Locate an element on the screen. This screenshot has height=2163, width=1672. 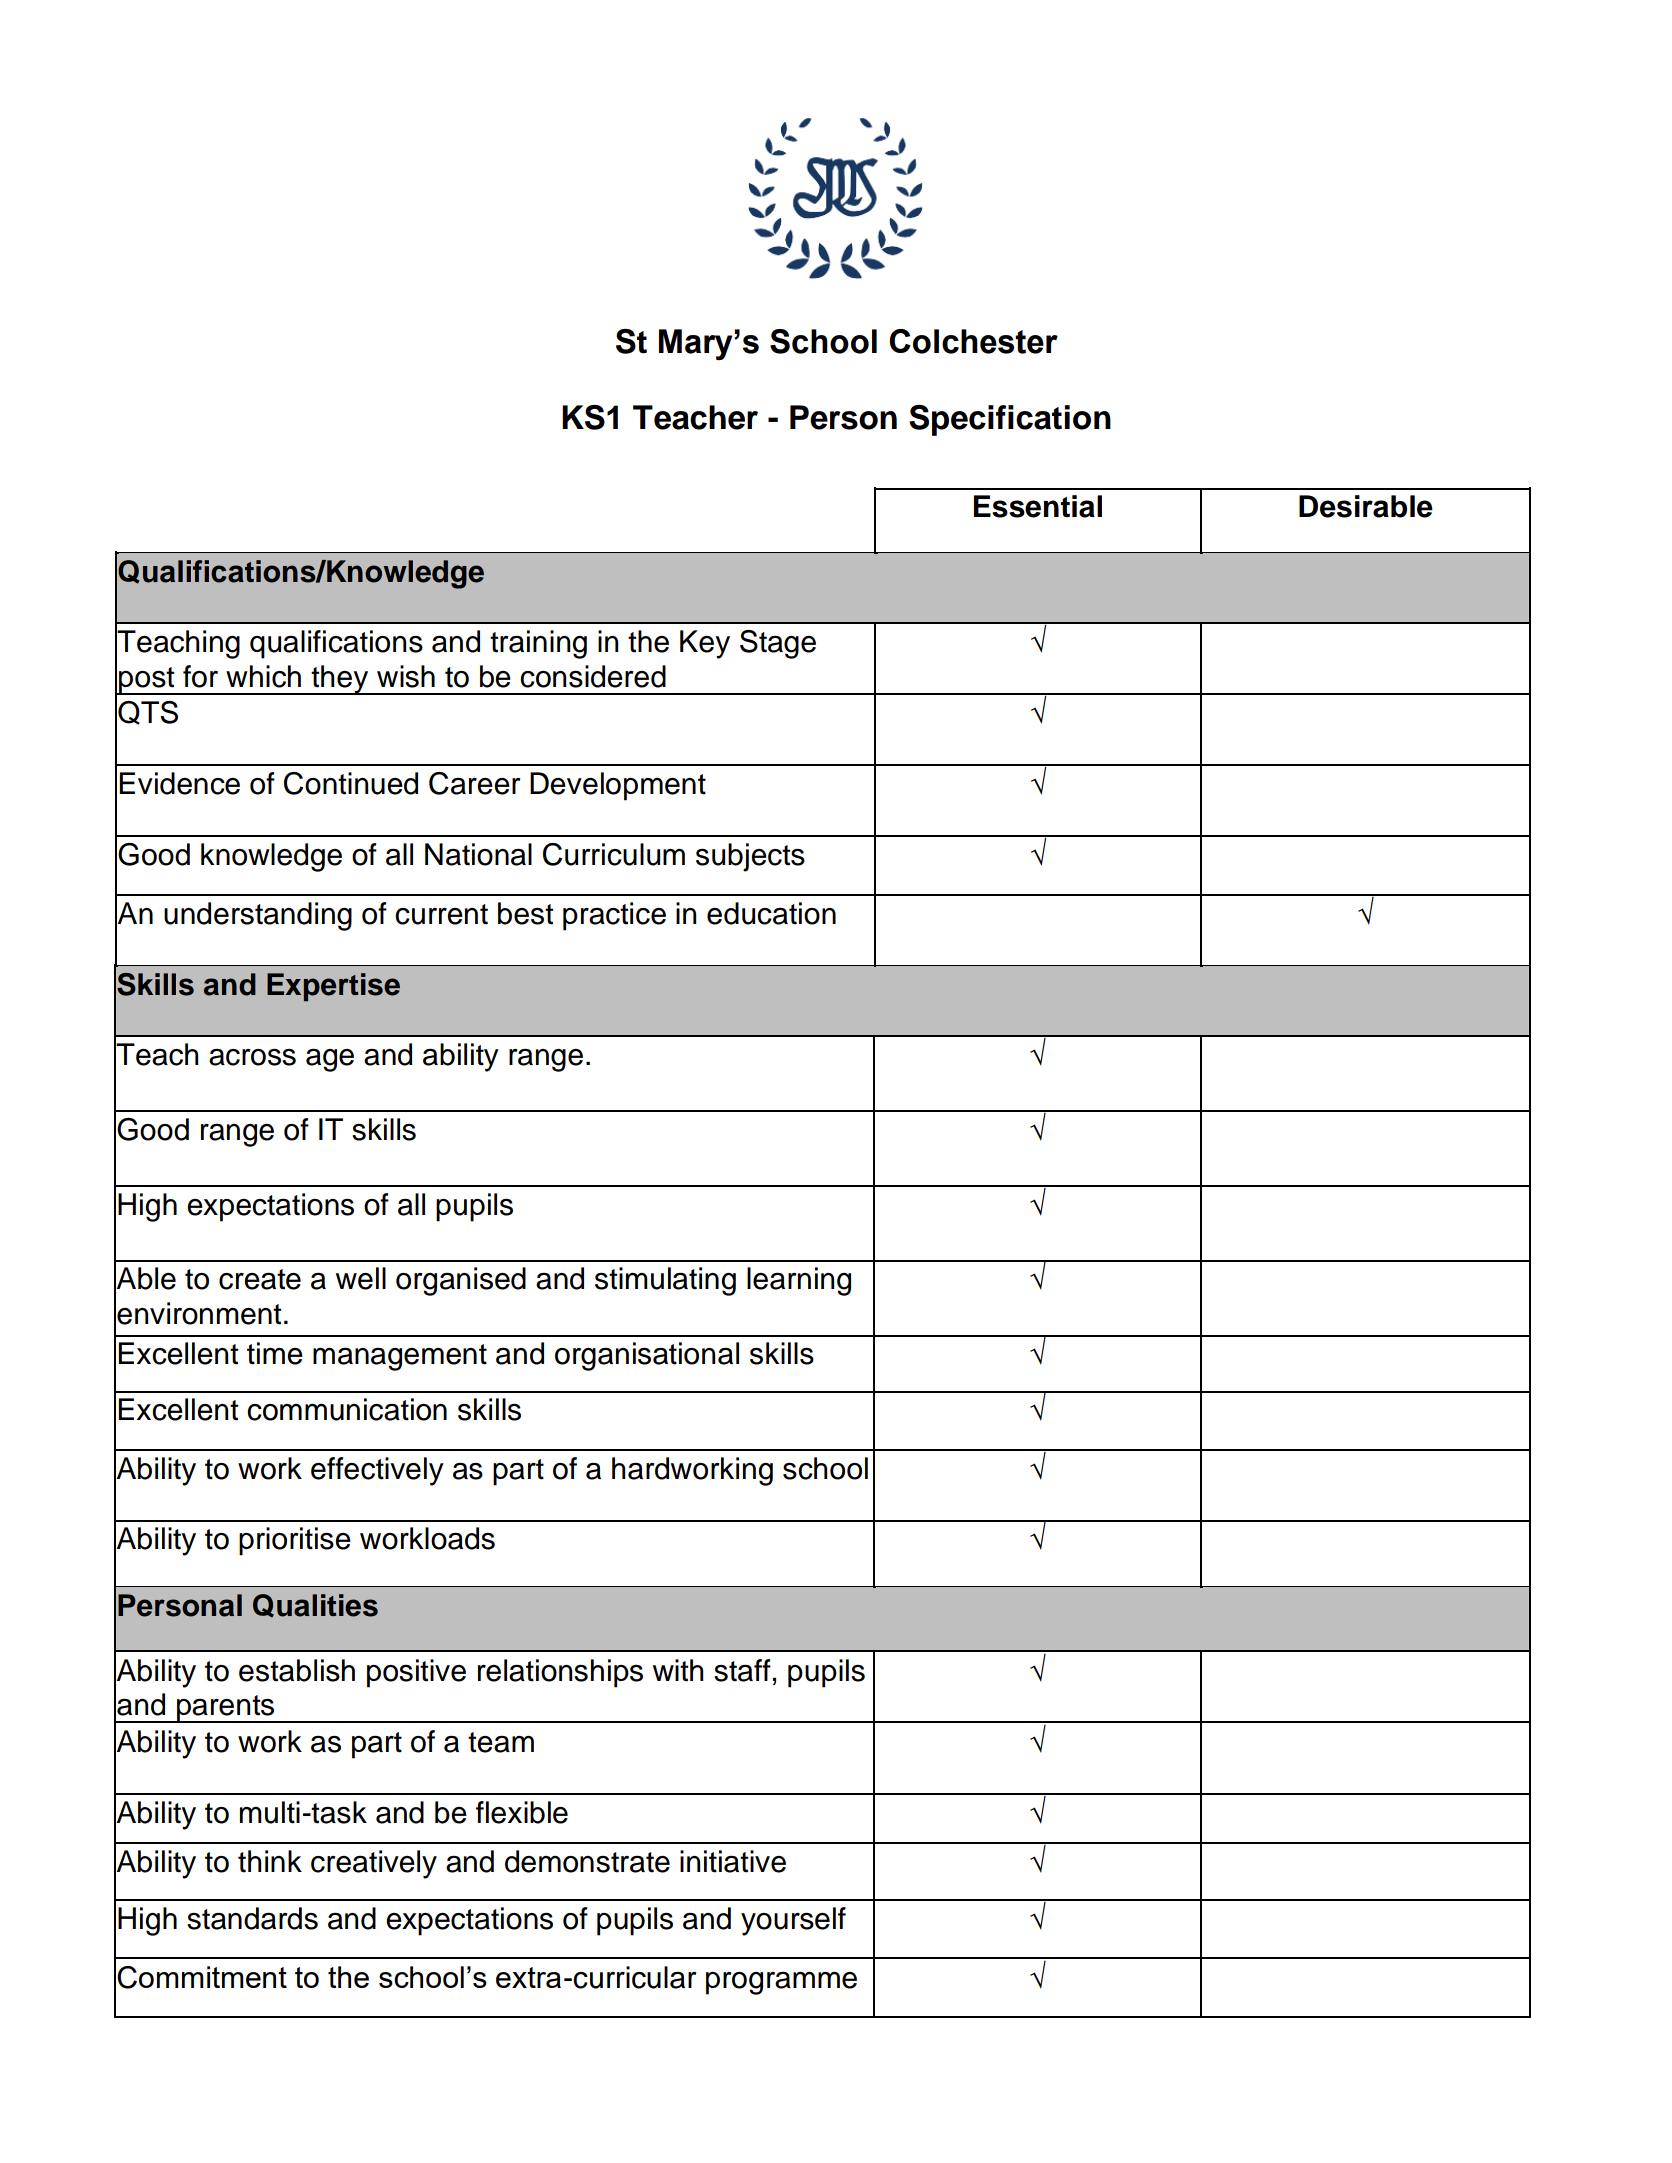
education is located at coordinates (771, 913).
